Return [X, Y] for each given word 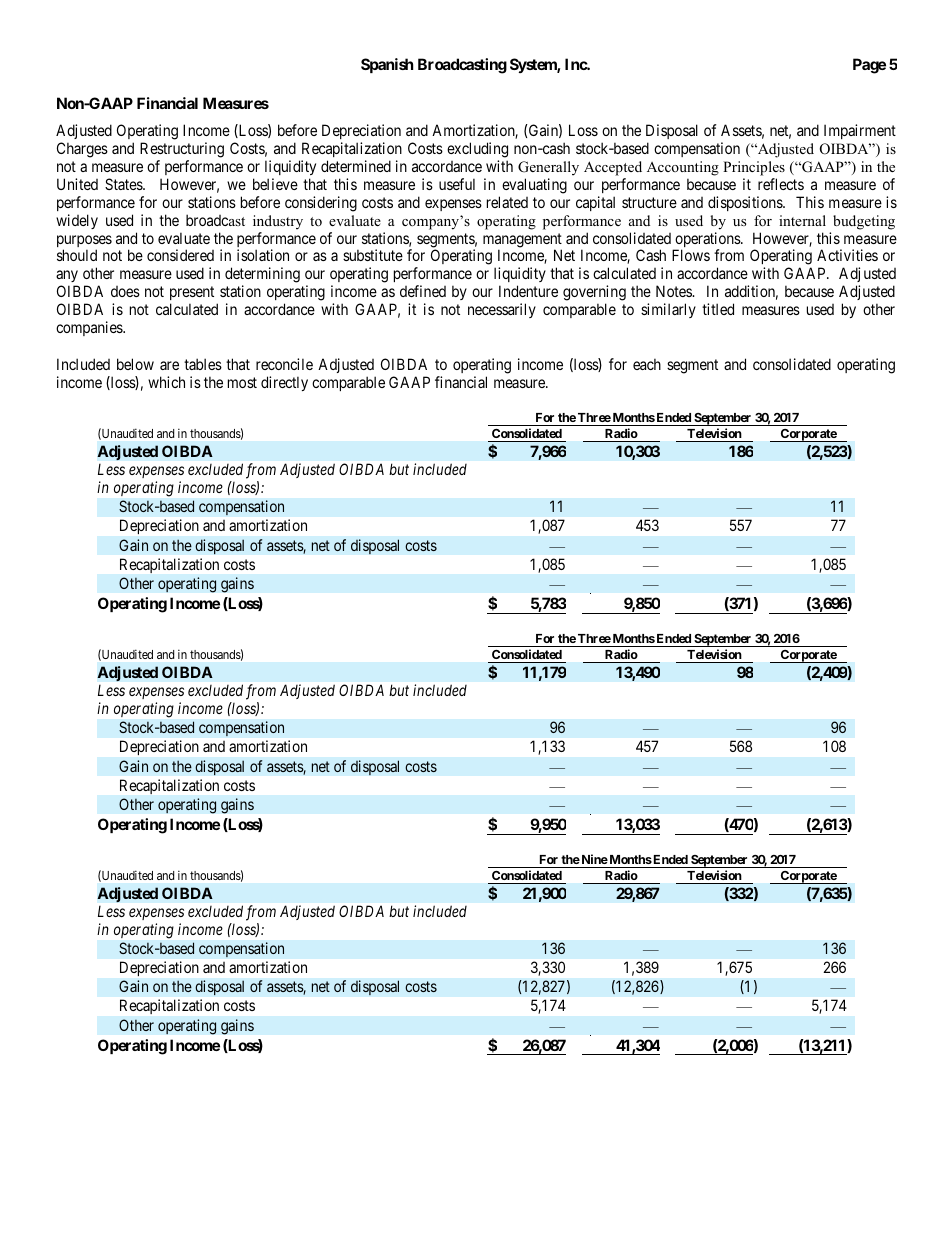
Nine [593, 859]
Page [869, 66]
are [169, 365]
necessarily [502, 310]
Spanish [387, 65]
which [166, 382]
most [242, 382]
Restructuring [182, 150]
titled [718, 309]
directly [284, 383]
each [647, 364]
